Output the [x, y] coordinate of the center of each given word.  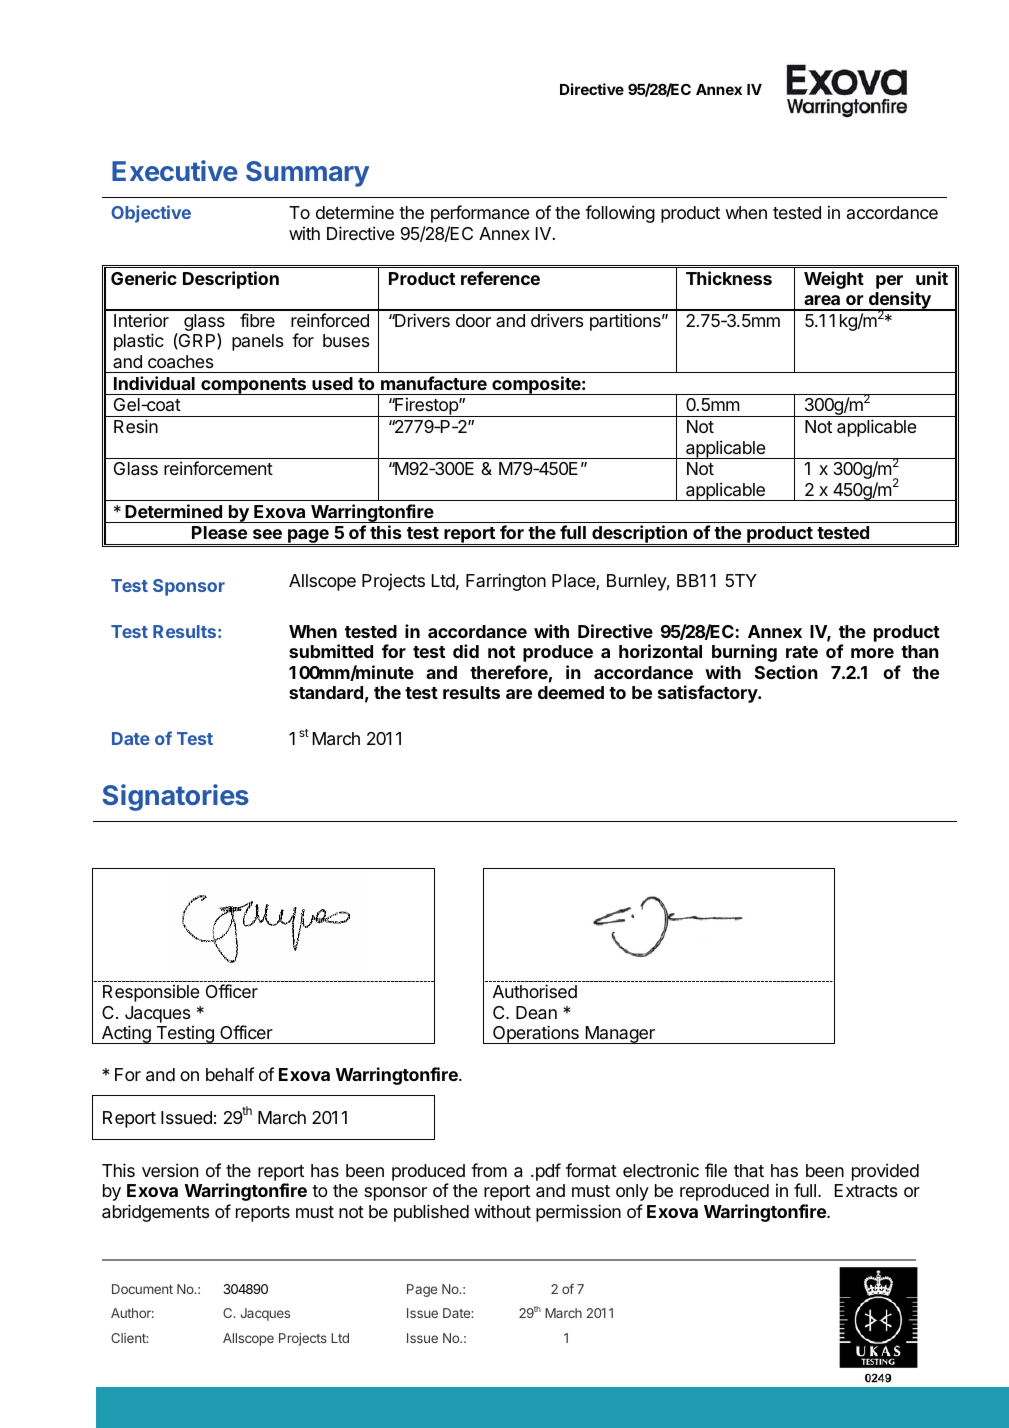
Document [142, 1289]
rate [802, 652]
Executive [175, 170]
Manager [620, 1035]
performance [480, 214]
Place [574, 582]
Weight [834, 280]
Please [219, 532]
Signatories [176, 797]
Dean [536, 1013]
